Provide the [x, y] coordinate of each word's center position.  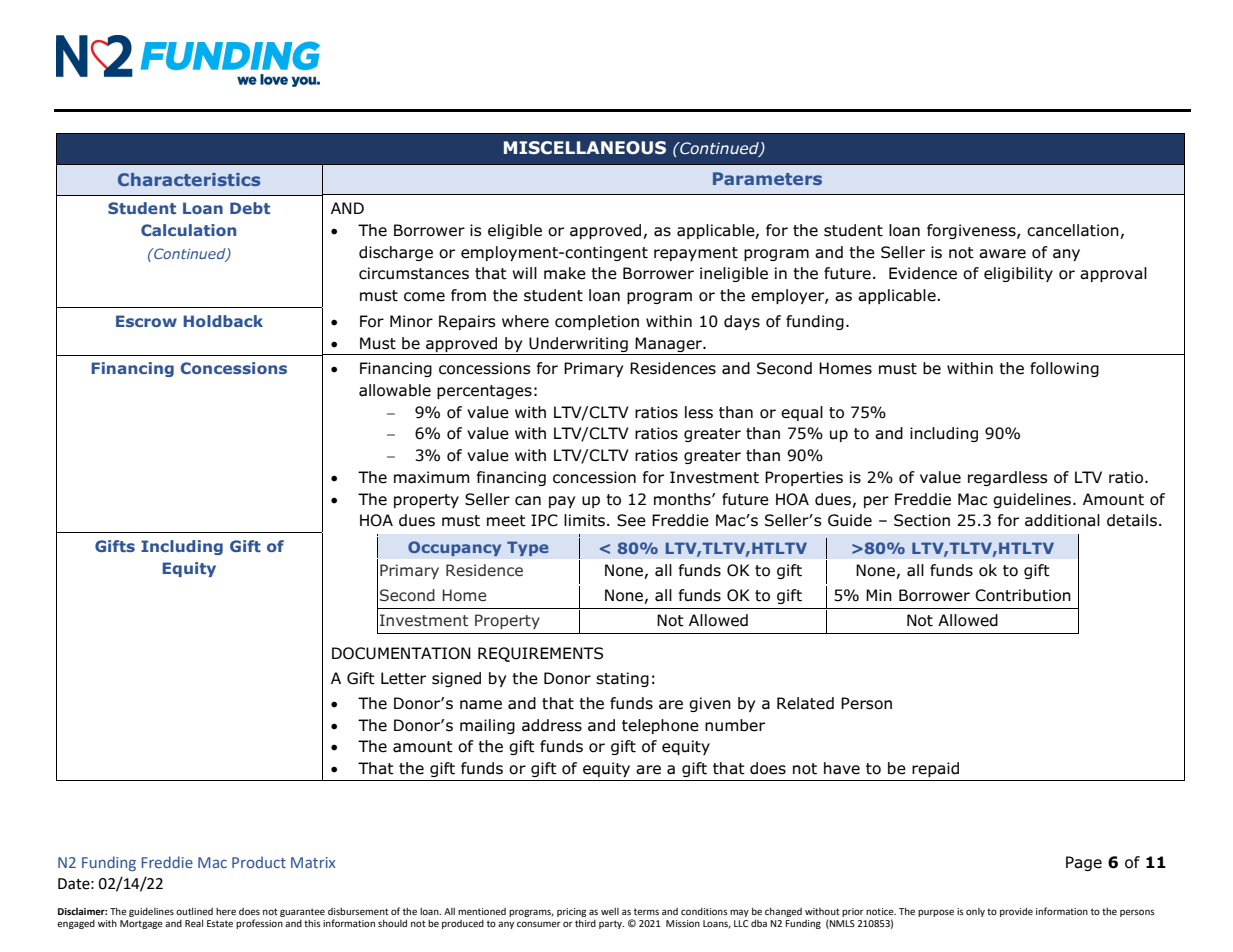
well [610, 911]
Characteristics [189, 179]
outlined [194, 911]
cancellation [1074, 231]
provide [1016, 912]
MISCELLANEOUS [585, 148]
